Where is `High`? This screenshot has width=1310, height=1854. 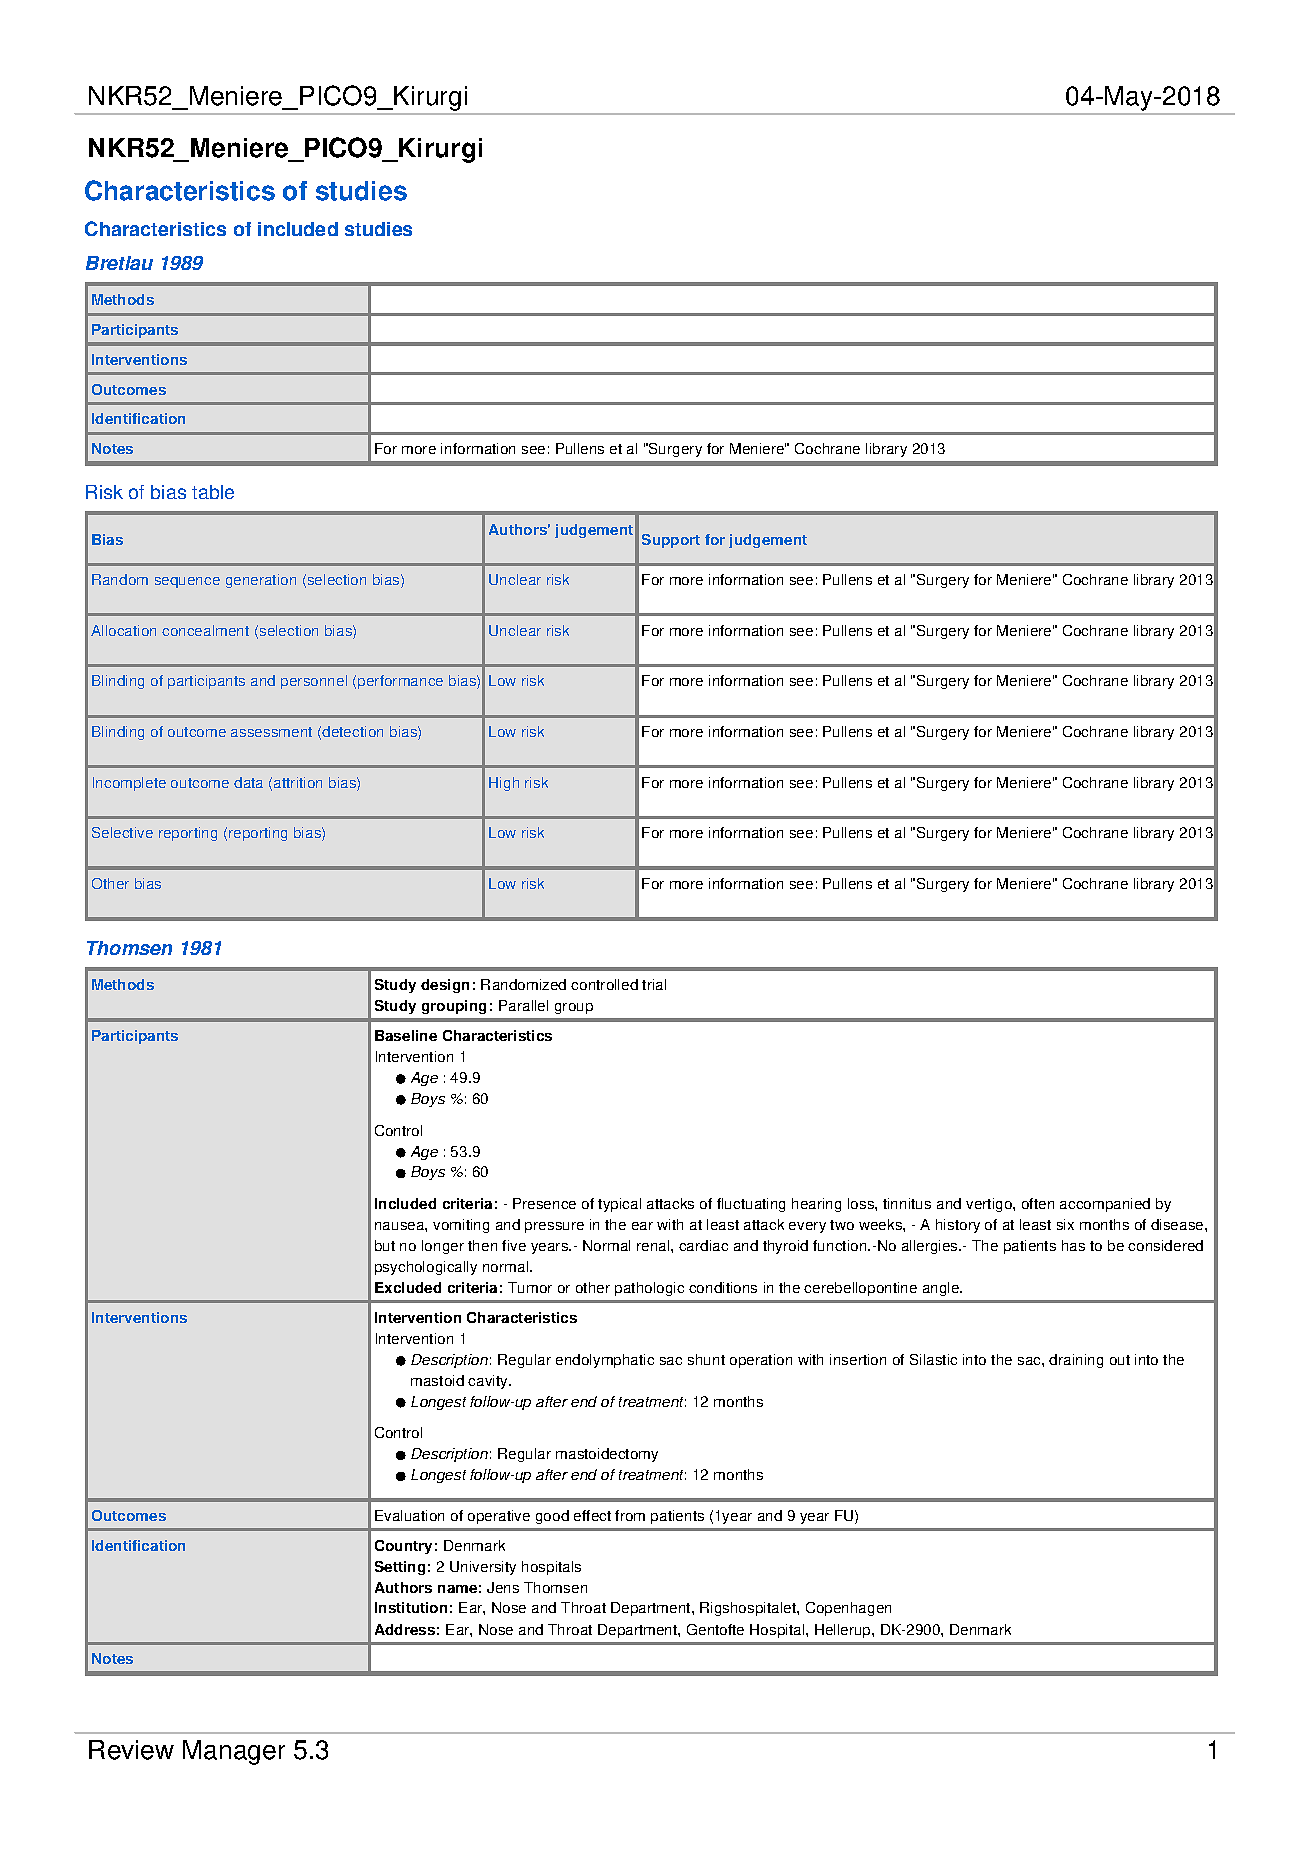 High is located at coordinates (504, 784).
